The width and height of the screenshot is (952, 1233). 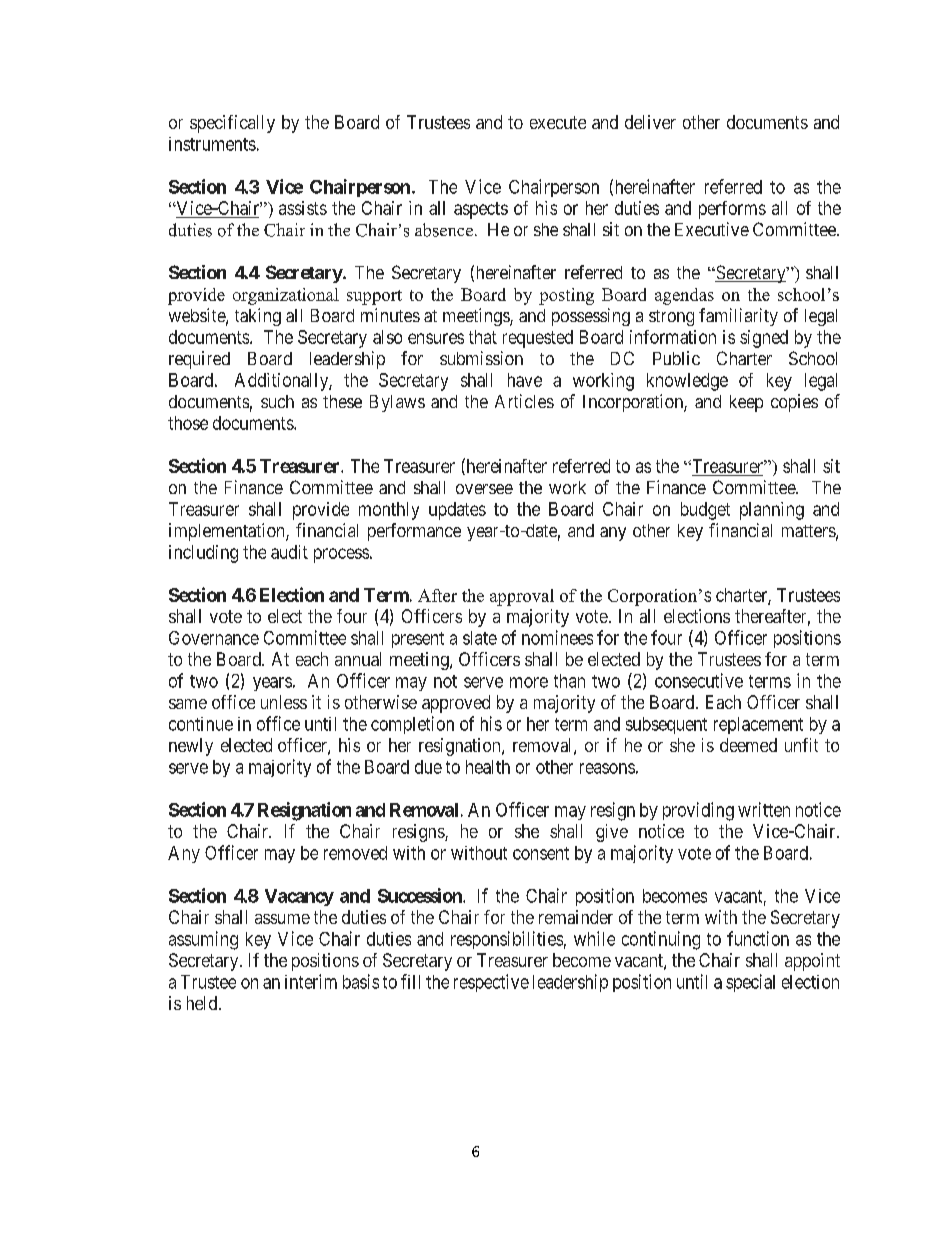 What do you see at coordinates (558, 122) in the screenshot?
I see `execute` at bounding box center [558, 122].
